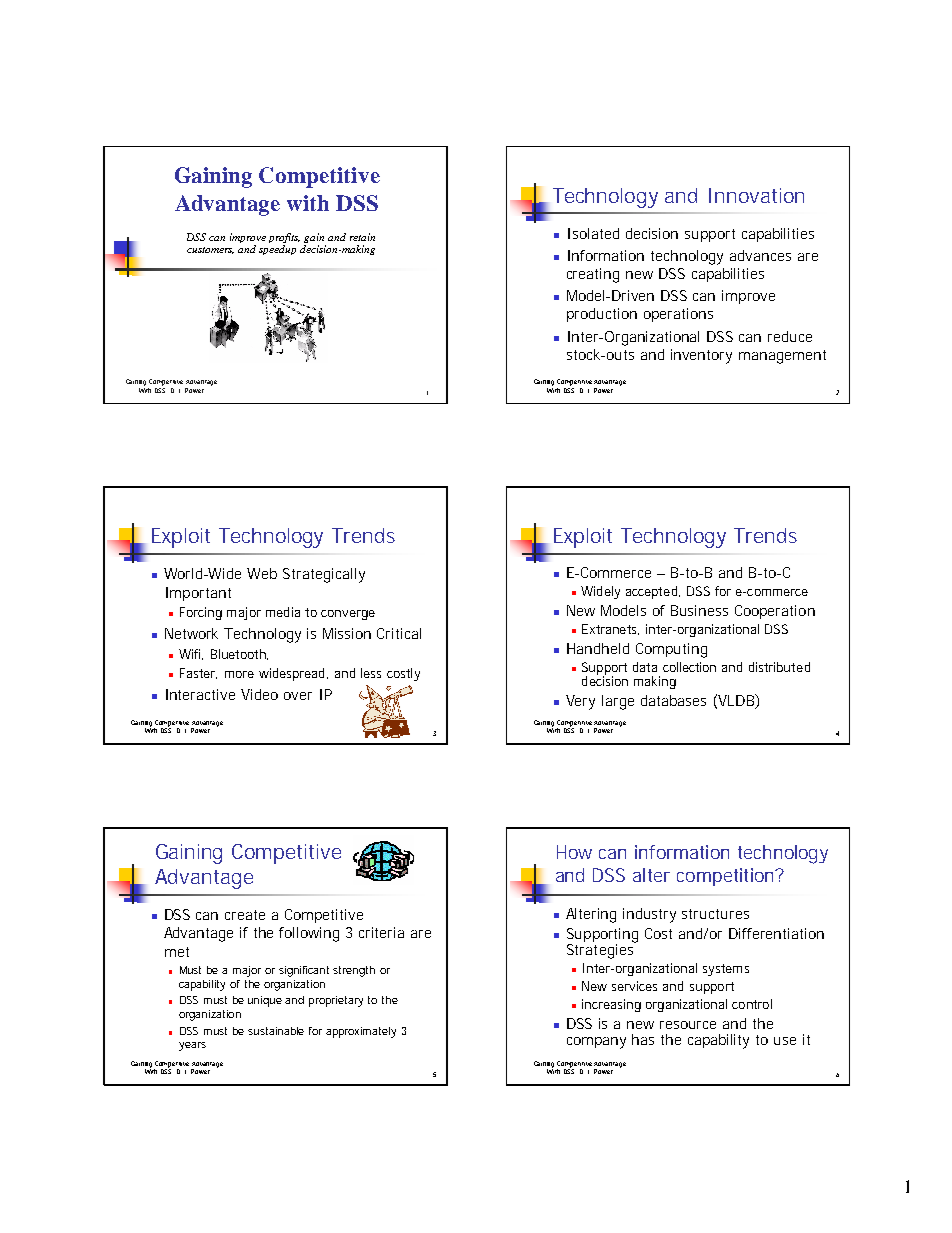 Image resolution: width=952 pixels, height=1233 pixels. I want to click on Video, so click(259, 694).
